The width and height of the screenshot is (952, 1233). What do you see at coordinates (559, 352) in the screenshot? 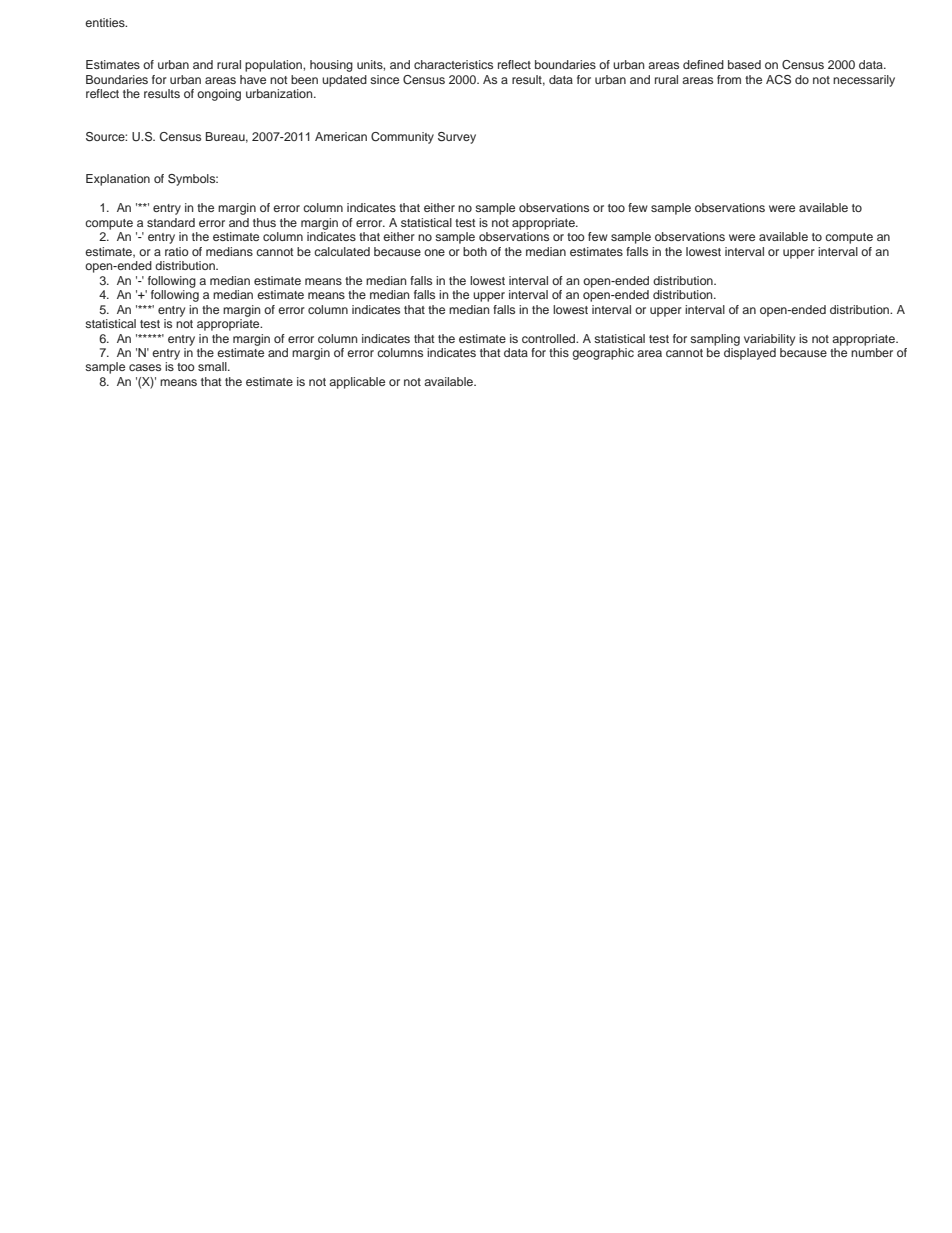
I see `this` at bounding box center [559, 352].
